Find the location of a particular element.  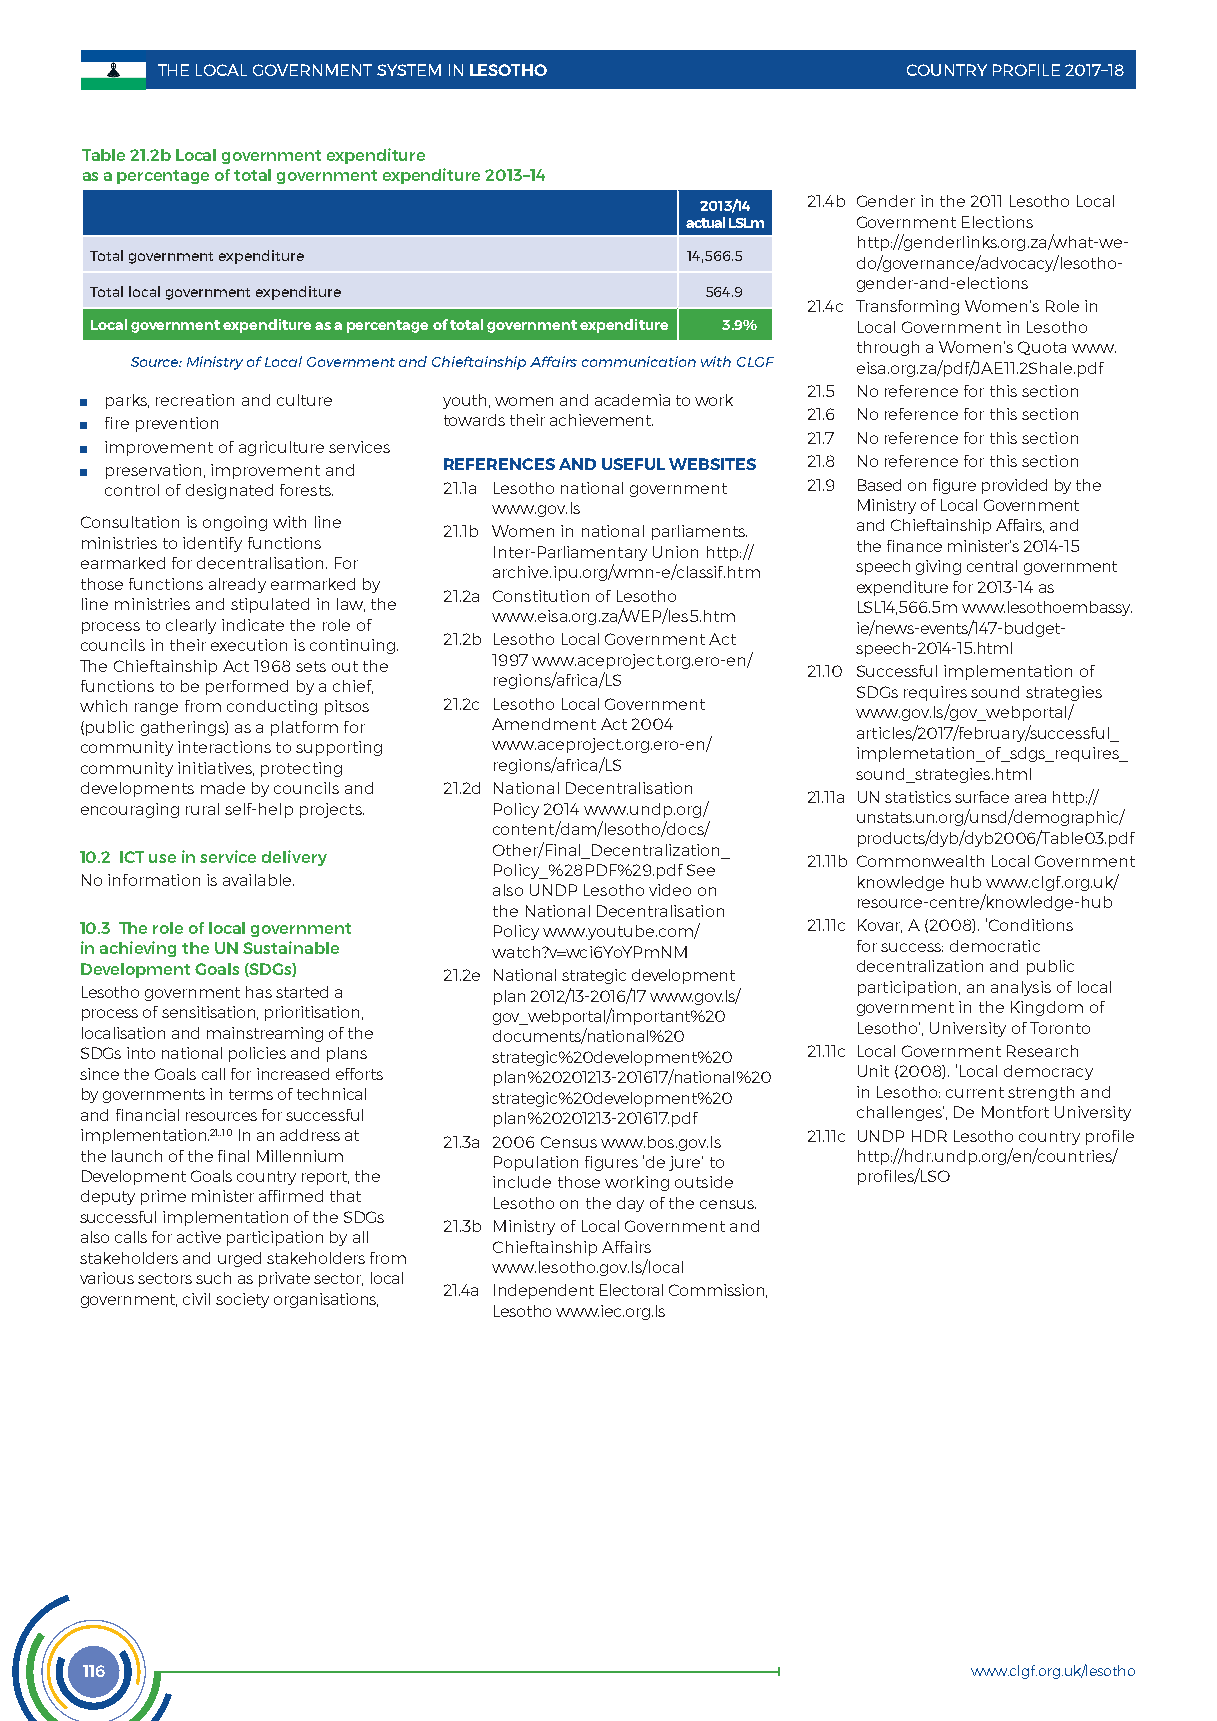

such is located at coordinates (213, 1278).
